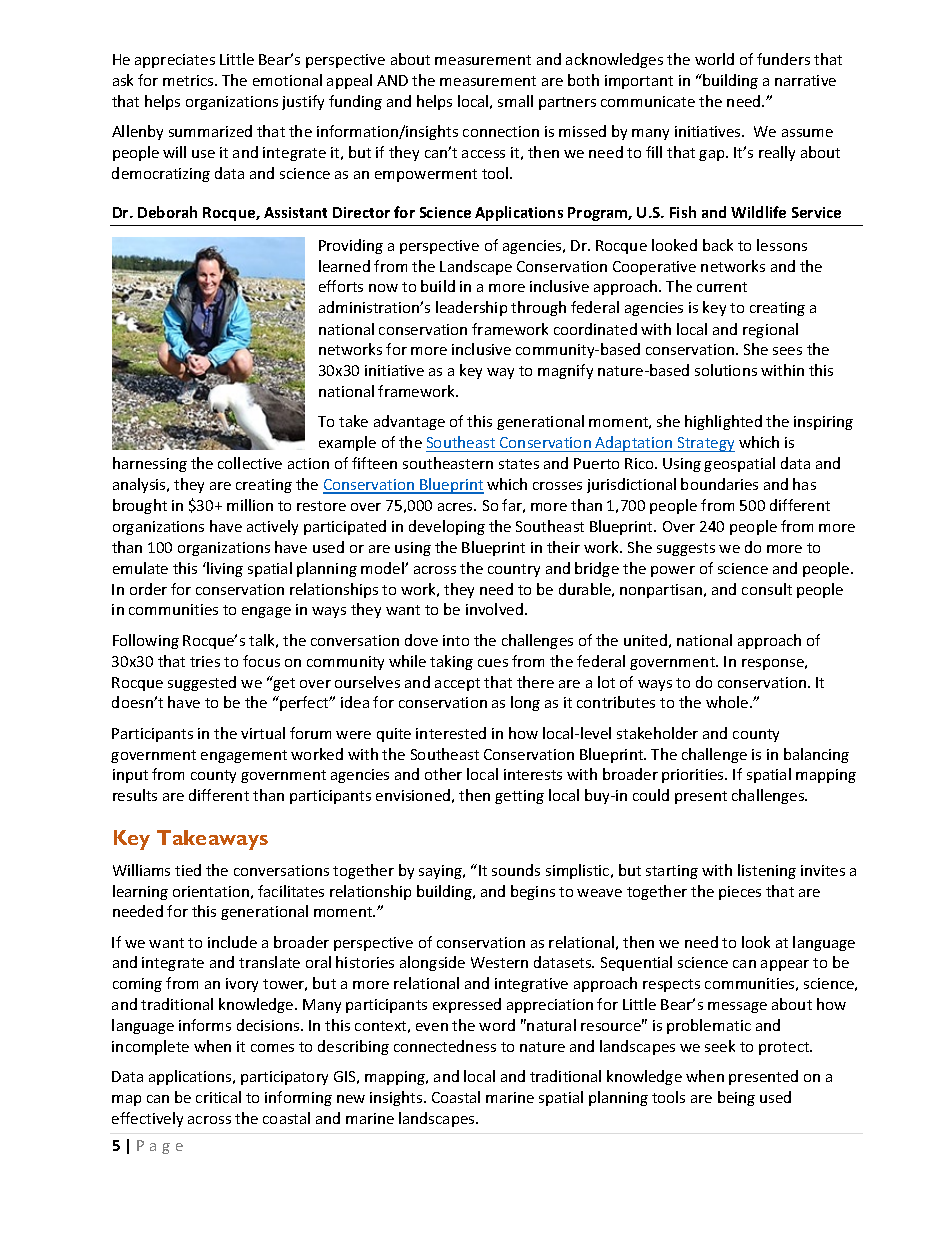 Image resolution: width=952 pixels, height=1233 pixels. Describe the element at coordinates (515, 101) in the screenshot. I see `small` at that location.
